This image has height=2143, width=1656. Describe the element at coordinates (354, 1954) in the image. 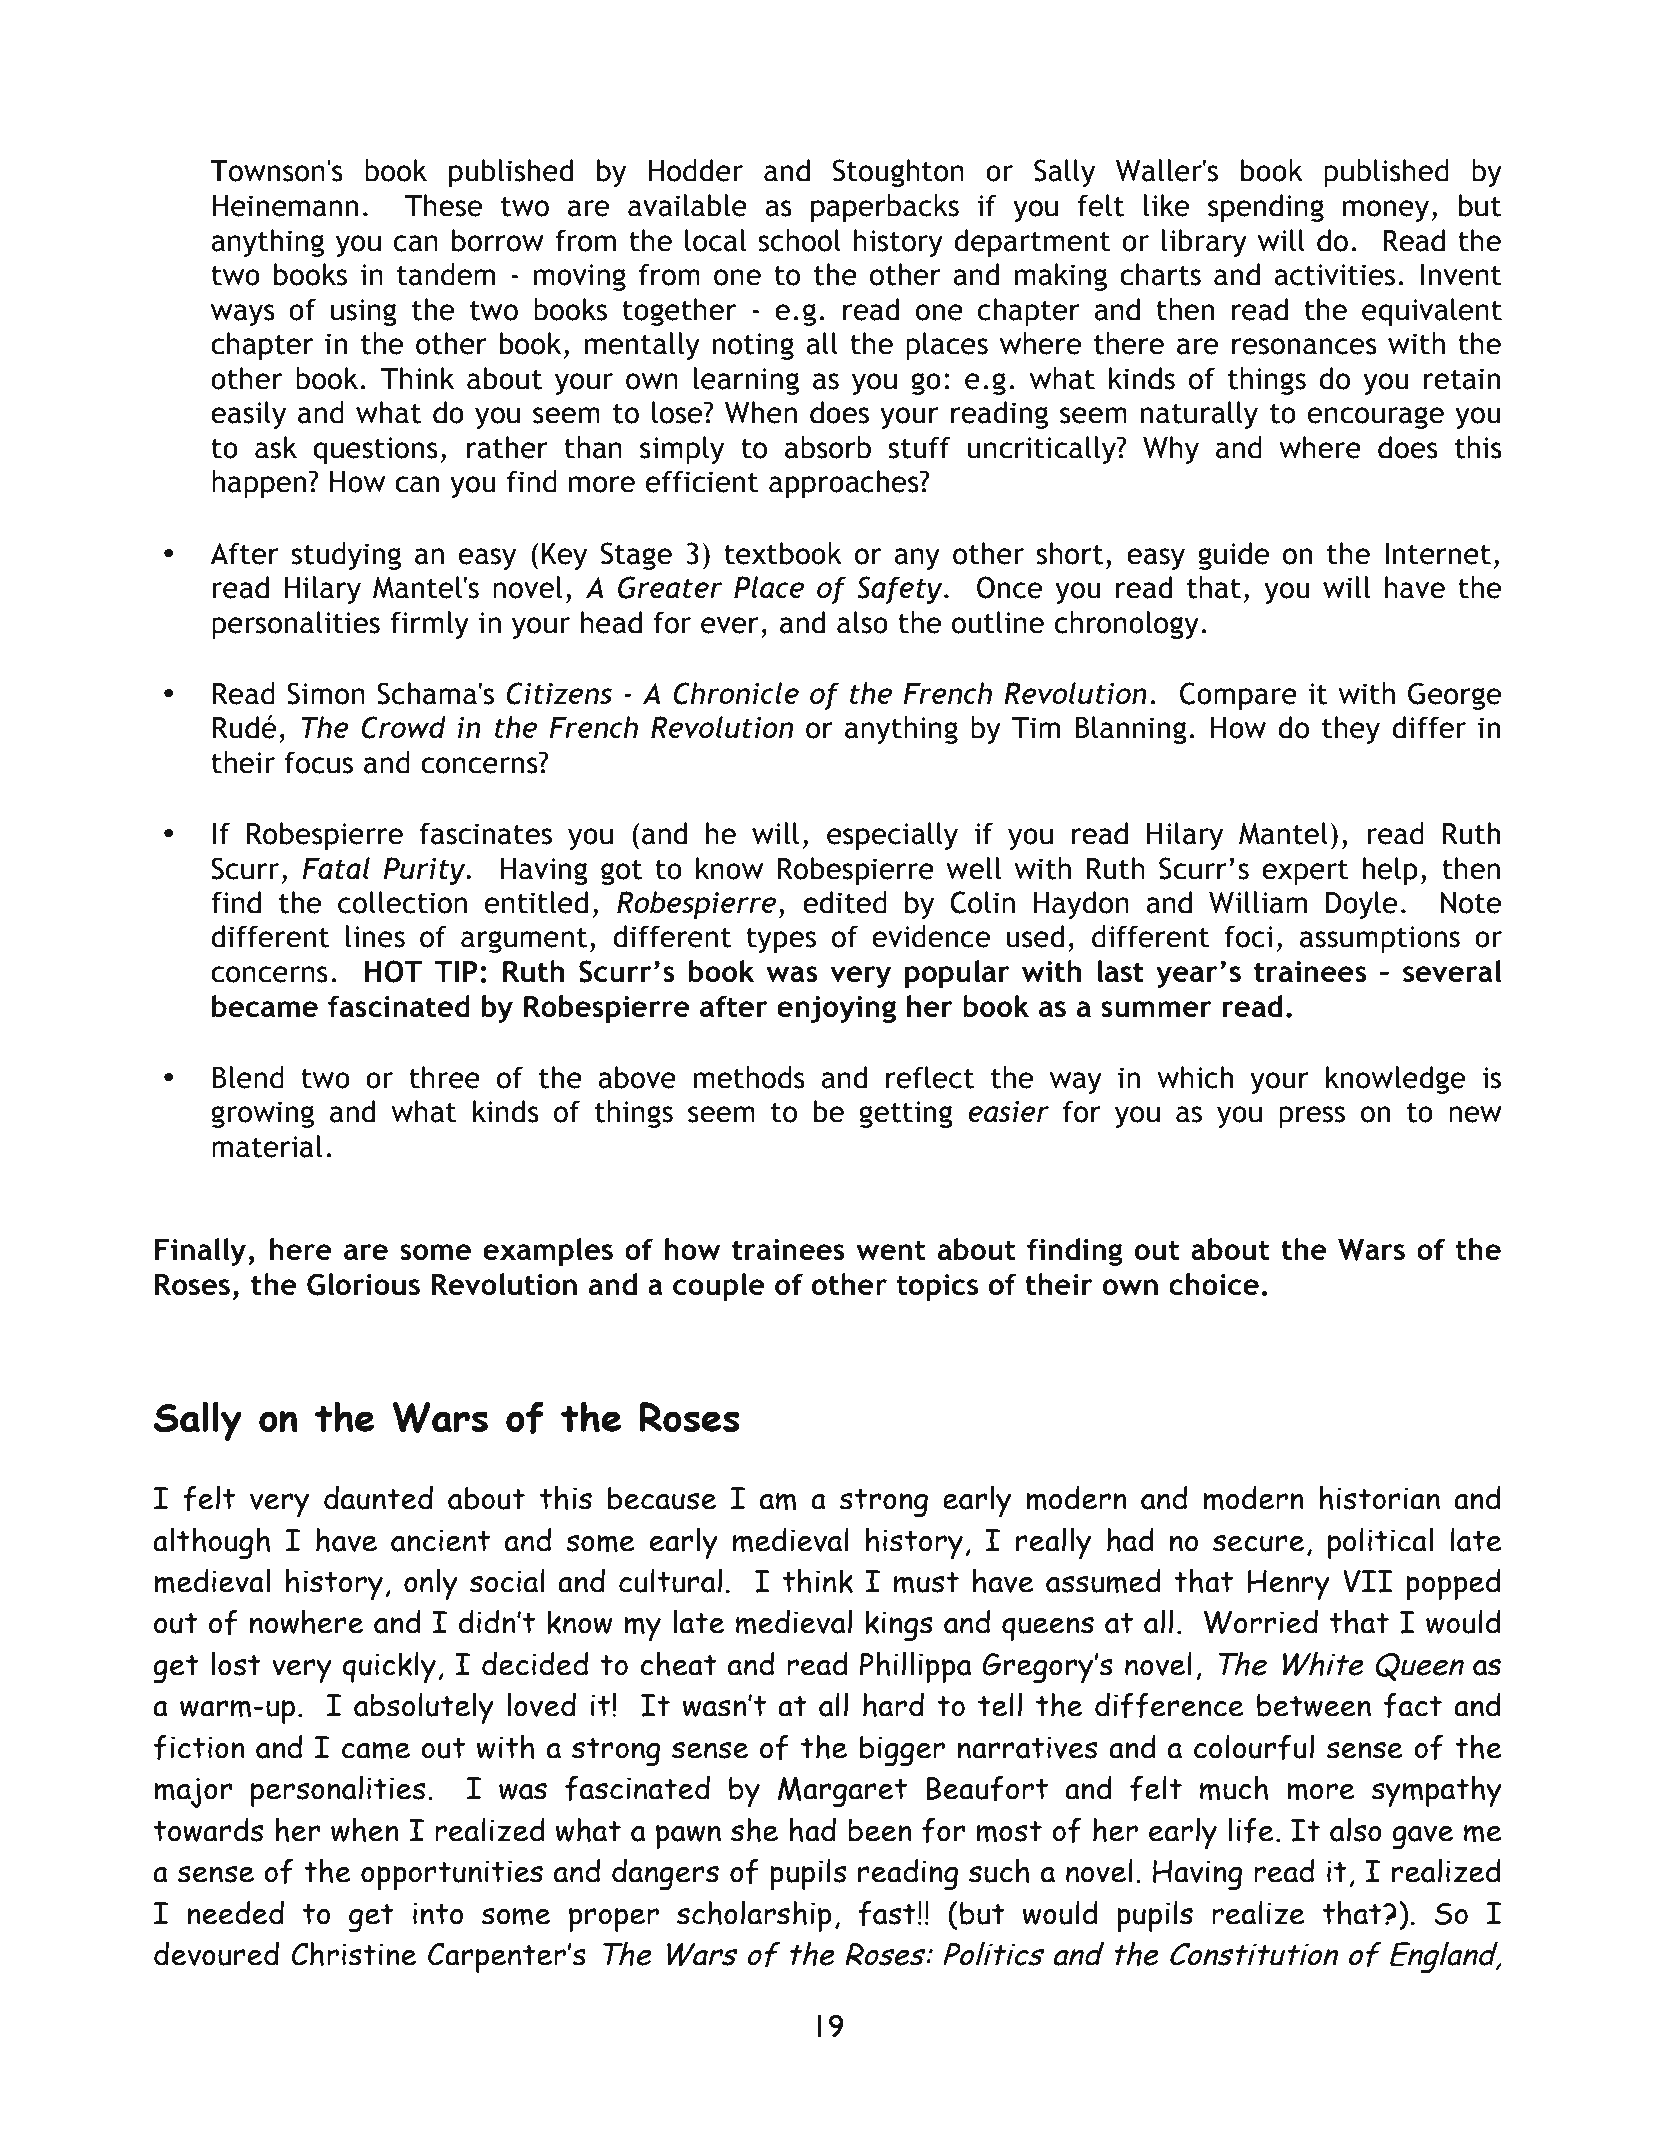

I see `Christine` at that location.
